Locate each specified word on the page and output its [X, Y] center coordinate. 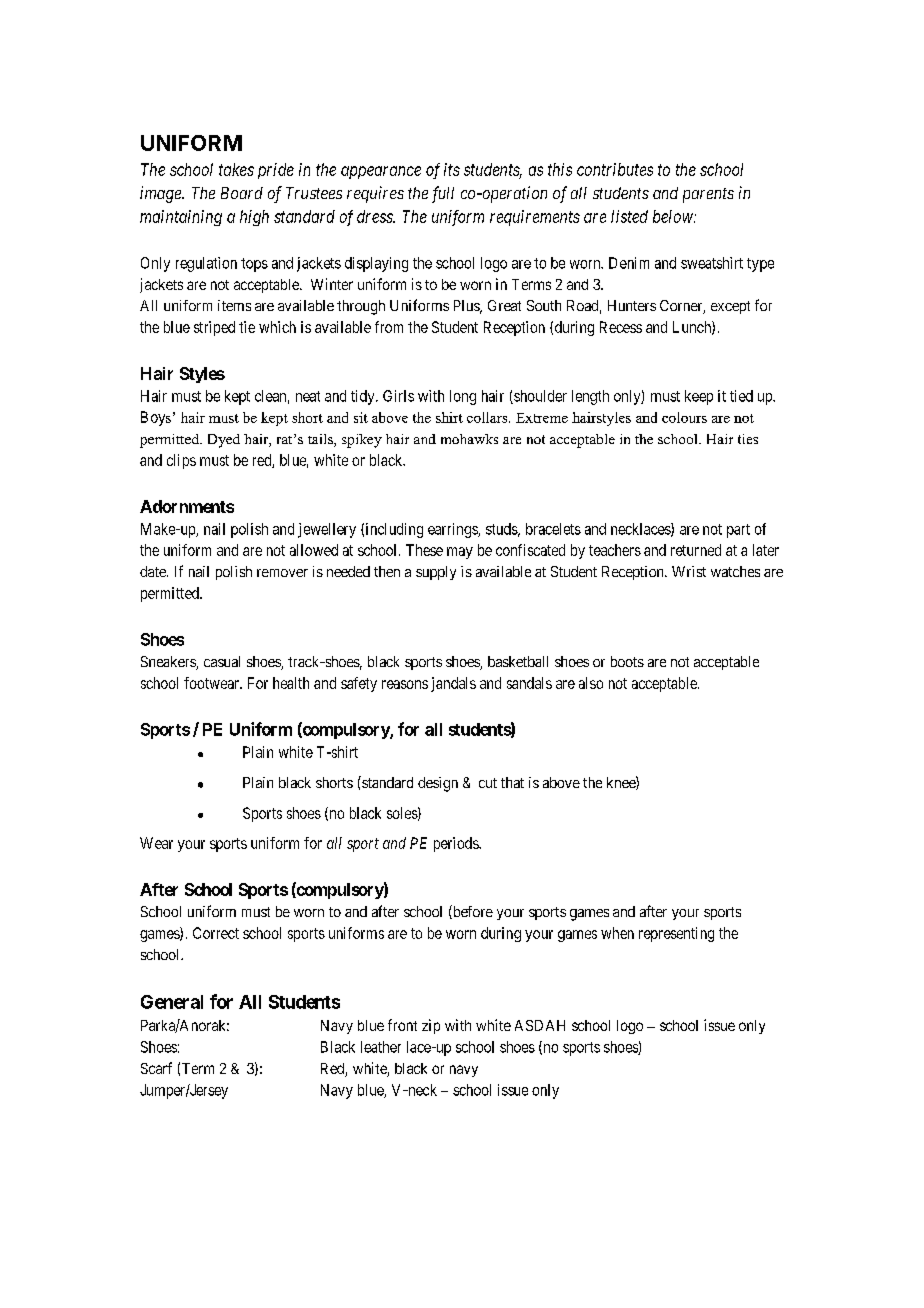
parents [708, 195]
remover [282, 573]
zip [431, 1026]
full [443, 194]
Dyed [224, 441]
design [438, 784]
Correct [216, 933]
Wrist [689, 571]
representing [676, 934]
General [172, 1002]
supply [436, 573]
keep [699, 397]
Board [242, 193]
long [463, 397]
